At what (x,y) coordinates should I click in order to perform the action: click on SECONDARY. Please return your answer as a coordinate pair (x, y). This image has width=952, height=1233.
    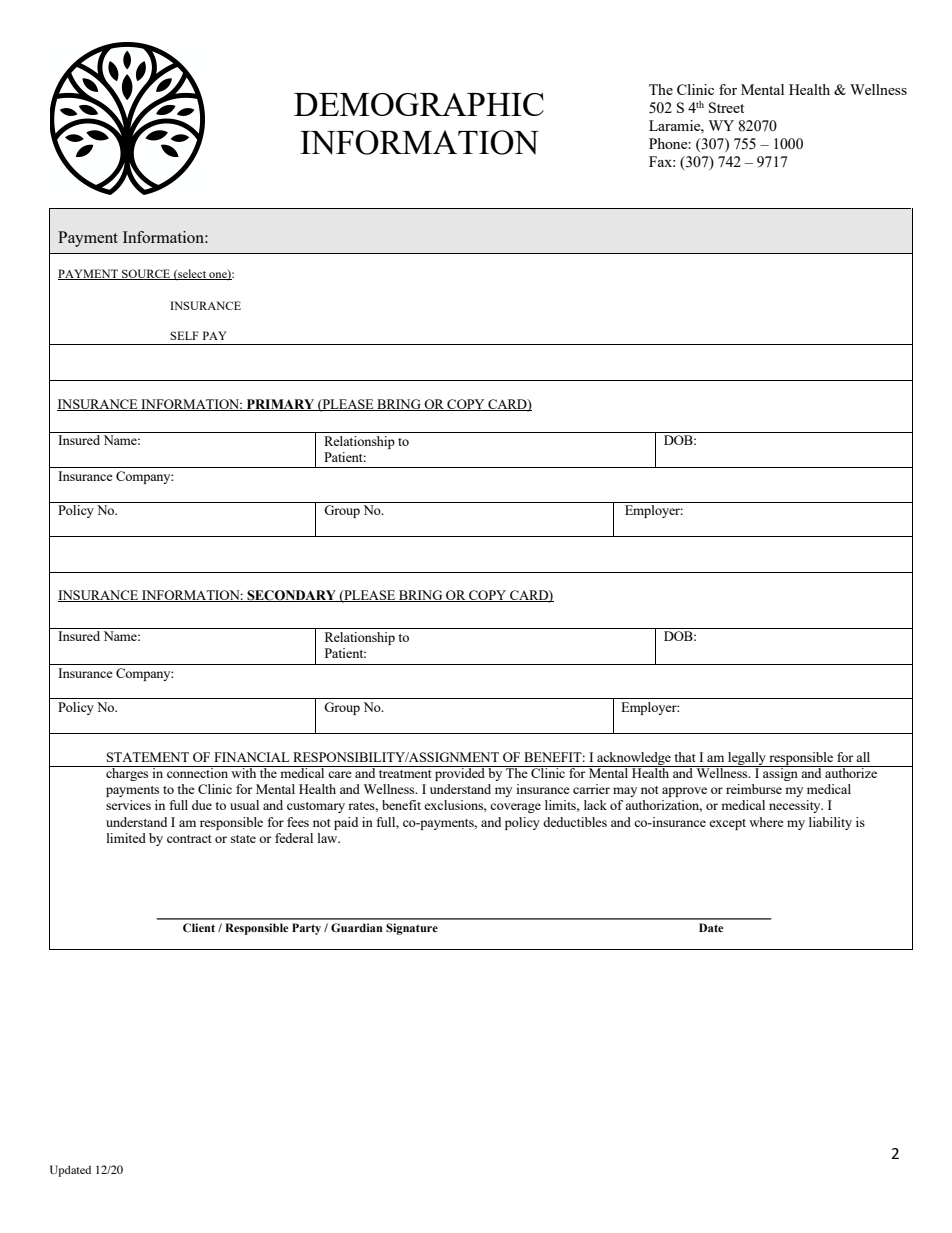
    Looking at the image, I should click on (291, 596).
